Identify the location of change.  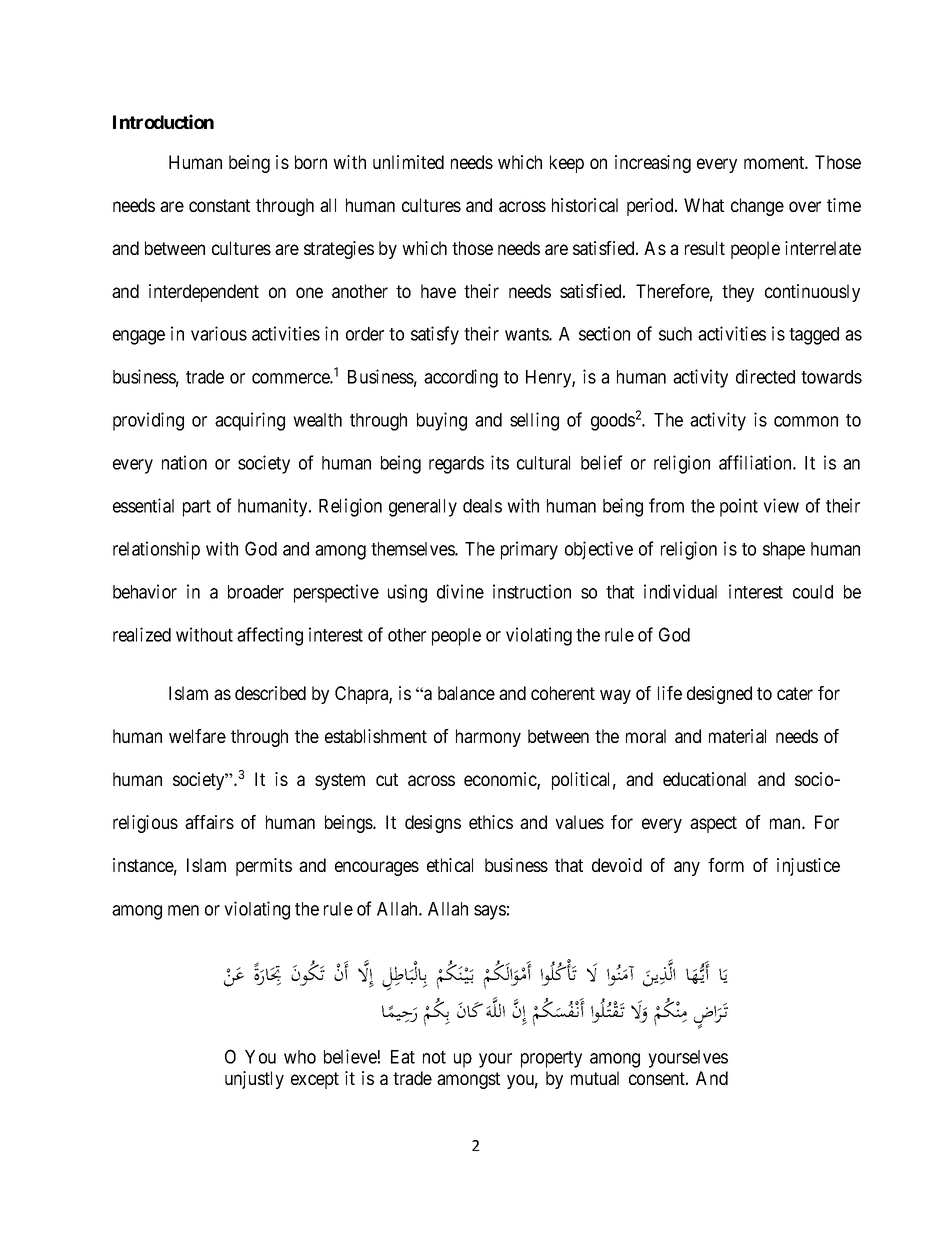
(757, 207).
